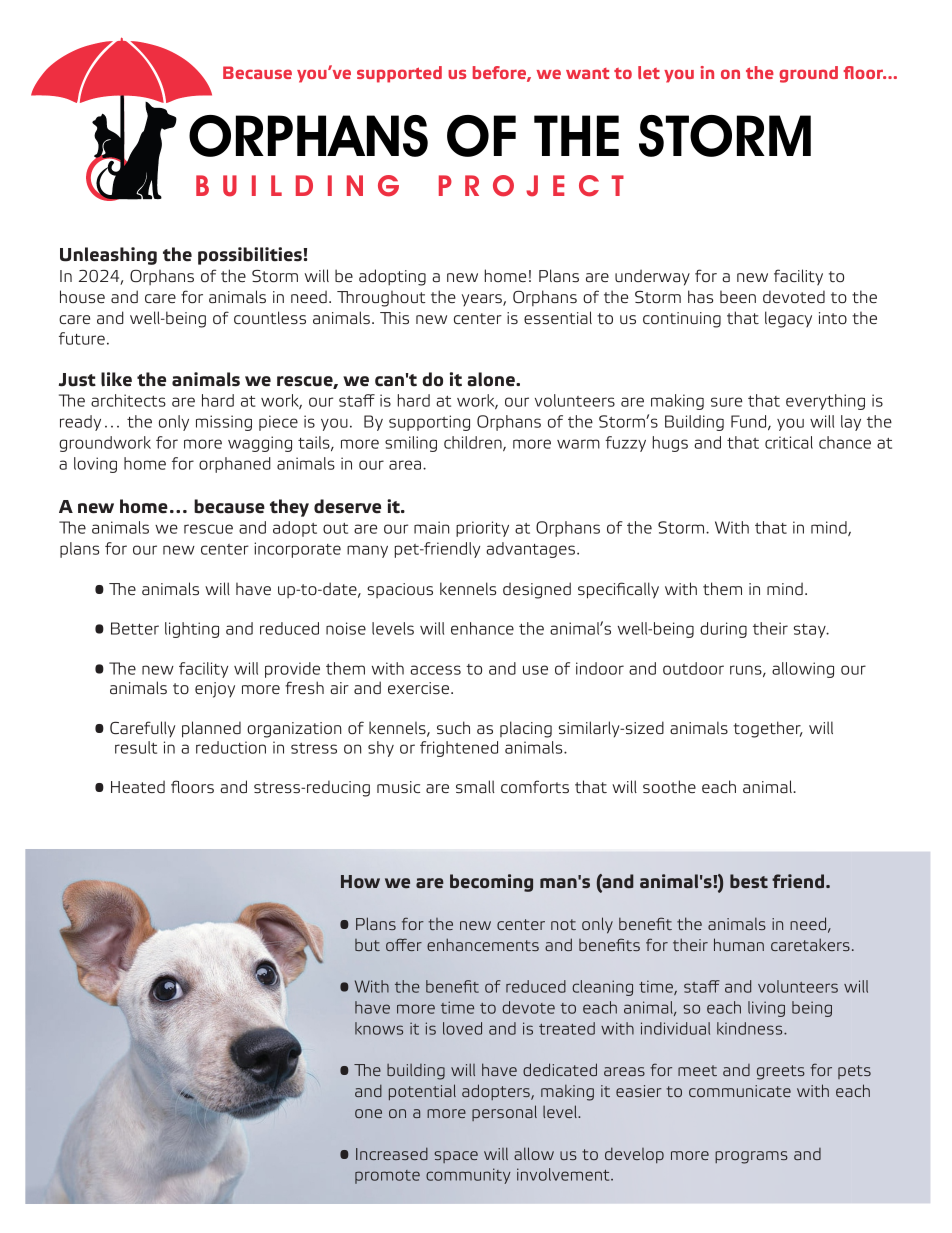  I want to click on small, so click(475, 787).
